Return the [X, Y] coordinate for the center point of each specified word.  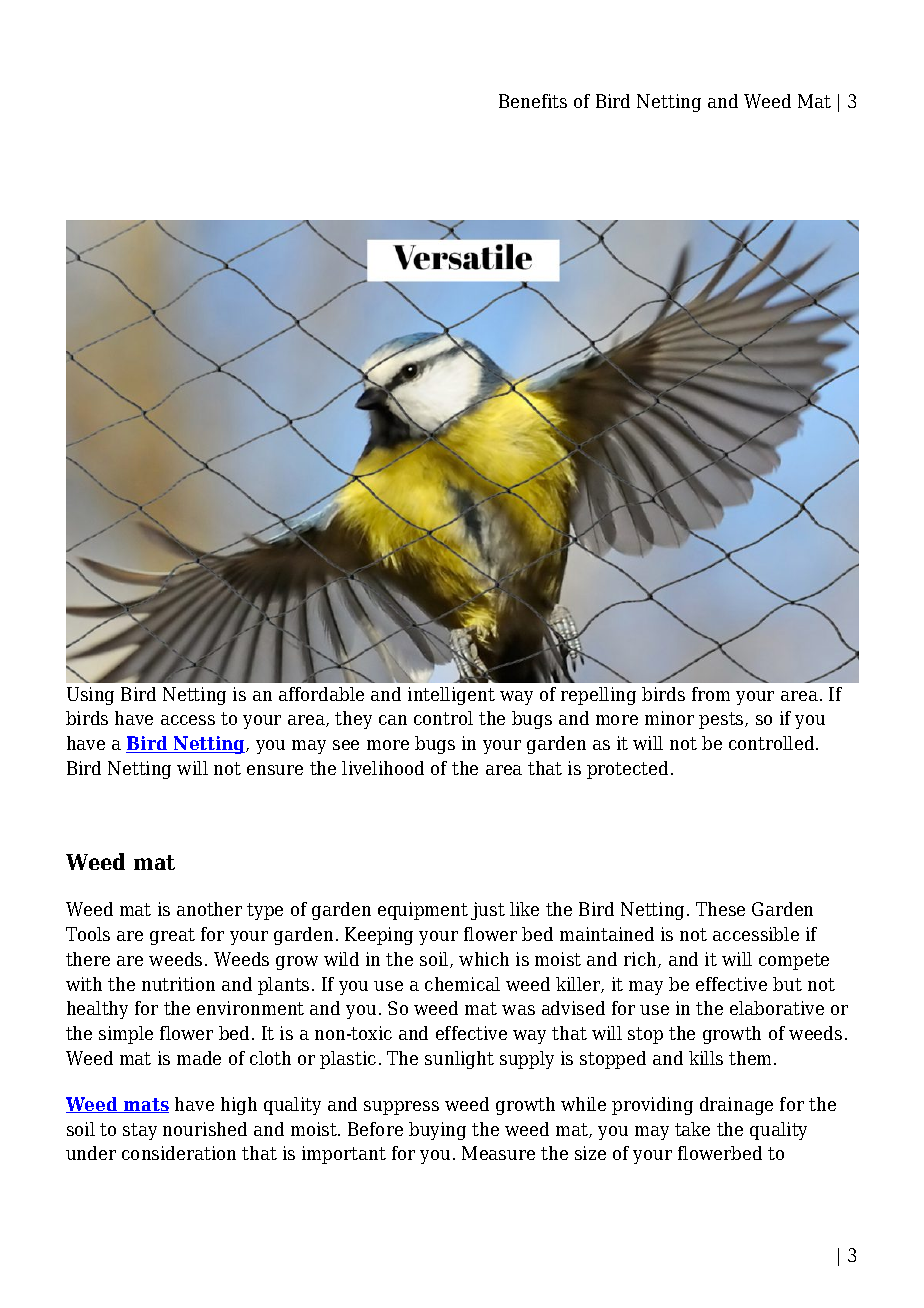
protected [627, 770]
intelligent [451, 696]
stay [140, 1131]
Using [90, 696]
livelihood [383, 768]
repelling [598, 696]
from [711, 694]
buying [437, 1131]
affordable [321, 694]
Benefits [533, 101]
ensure [275, 770]
